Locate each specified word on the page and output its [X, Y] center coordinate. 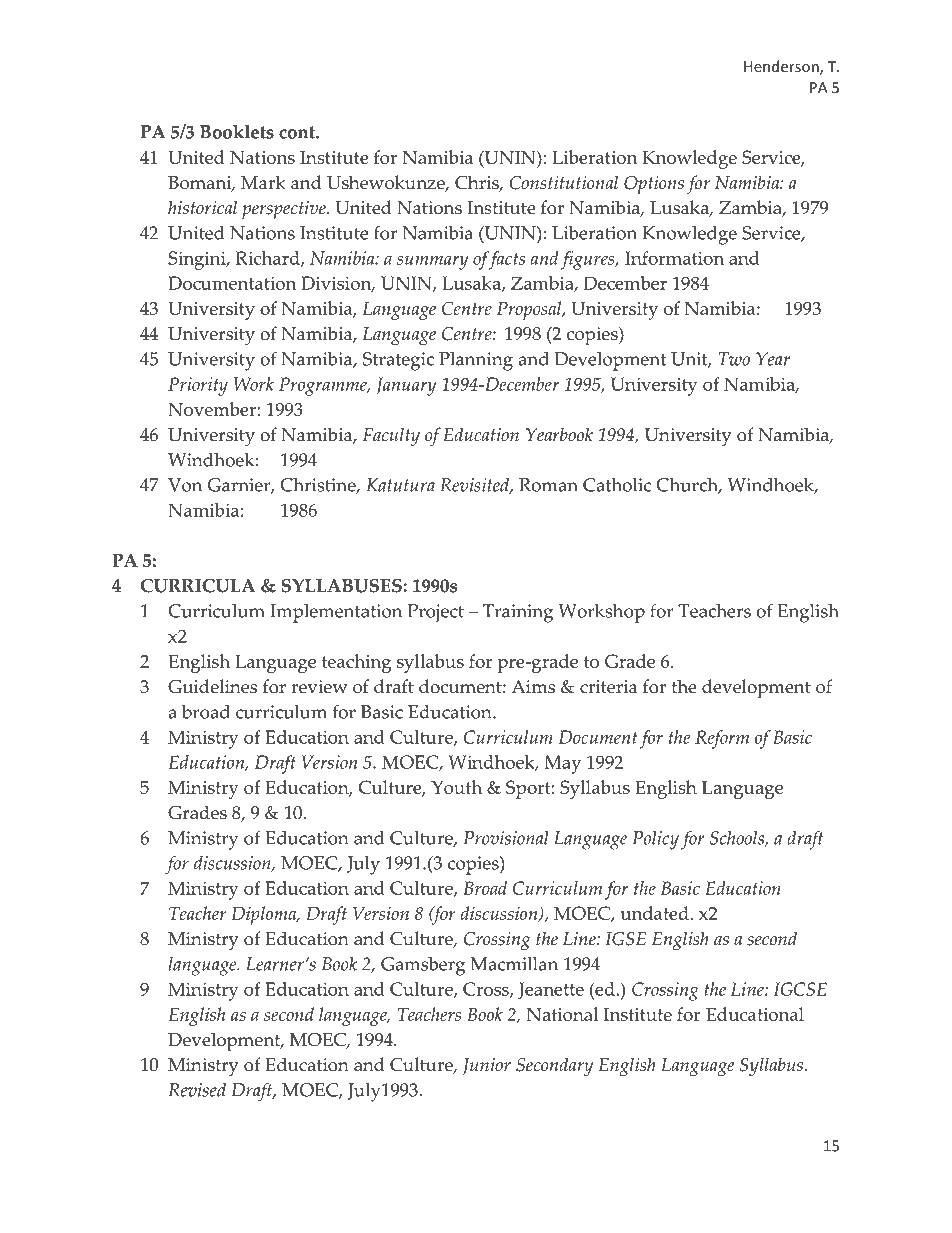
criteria [608, 687]
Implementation [336, 613]
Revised [197, 1090]
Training [518, 613]
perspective [285, 210]
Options [654, 185]
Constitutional [564, 182]
